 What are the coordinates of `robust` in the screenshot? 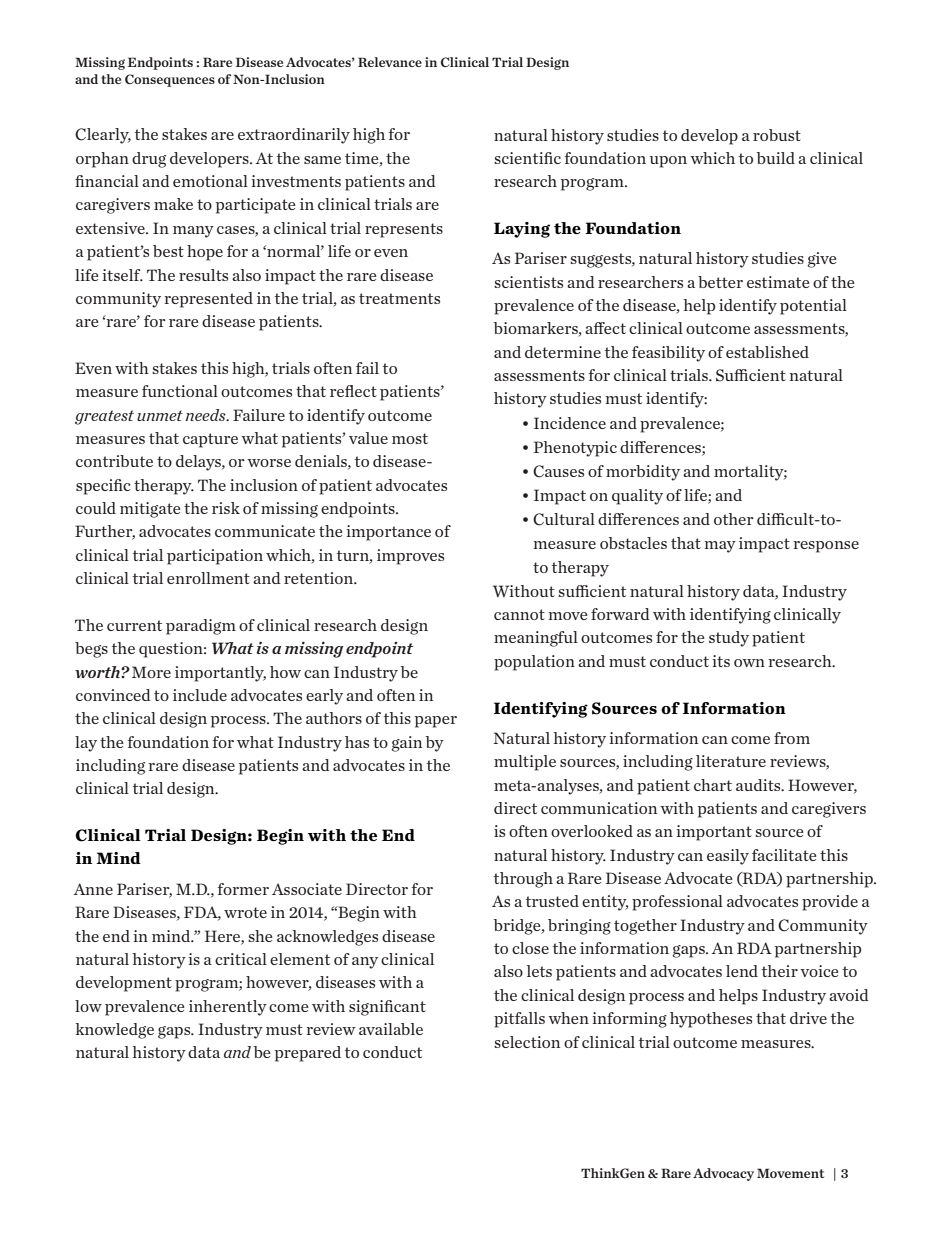 It's located at (777, 135).
